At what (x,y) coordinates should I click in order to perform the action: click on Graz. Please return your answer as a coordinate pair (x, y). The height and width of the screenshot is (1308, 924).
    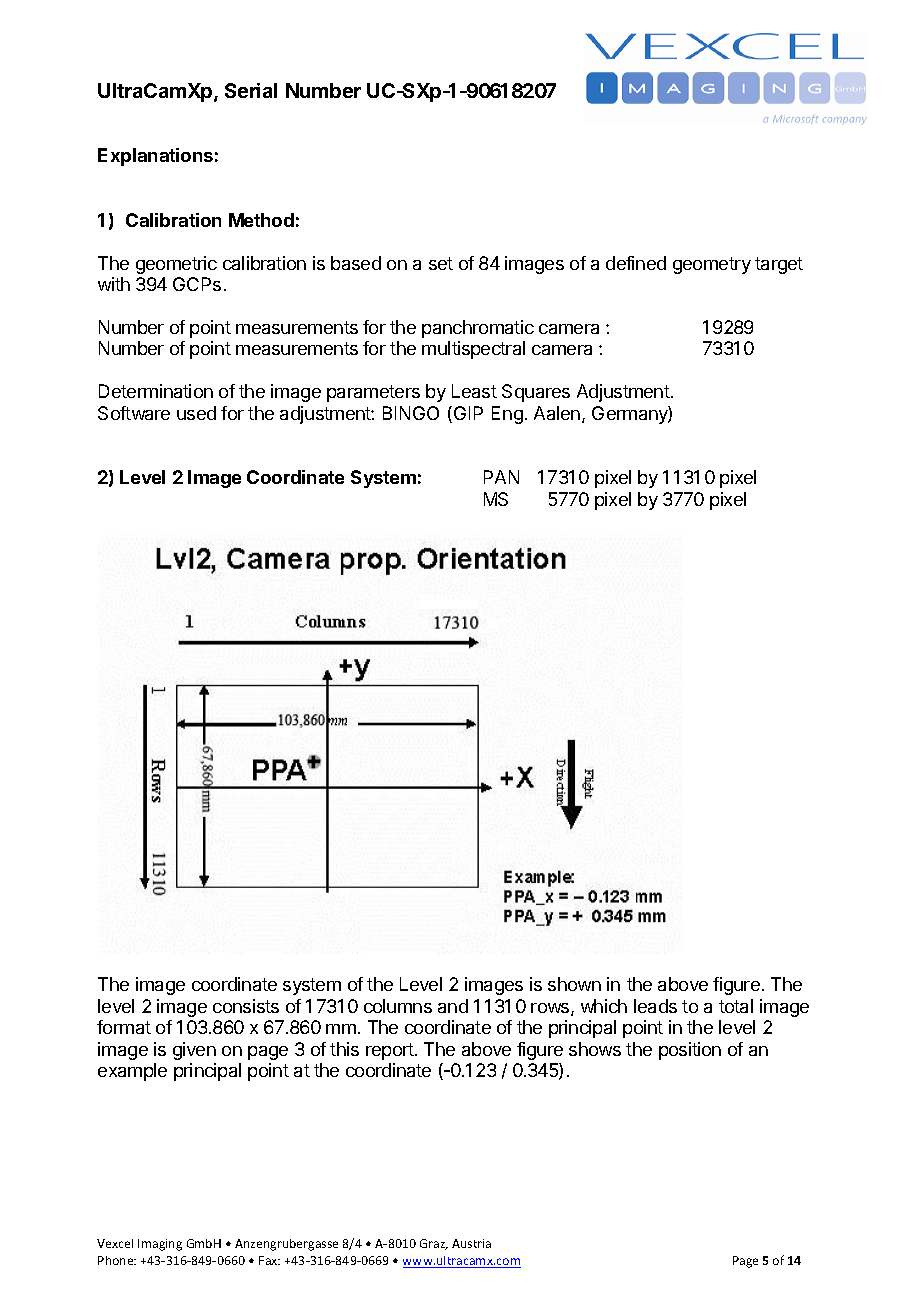
    Looking at the image, I should click on (433, 1244).
